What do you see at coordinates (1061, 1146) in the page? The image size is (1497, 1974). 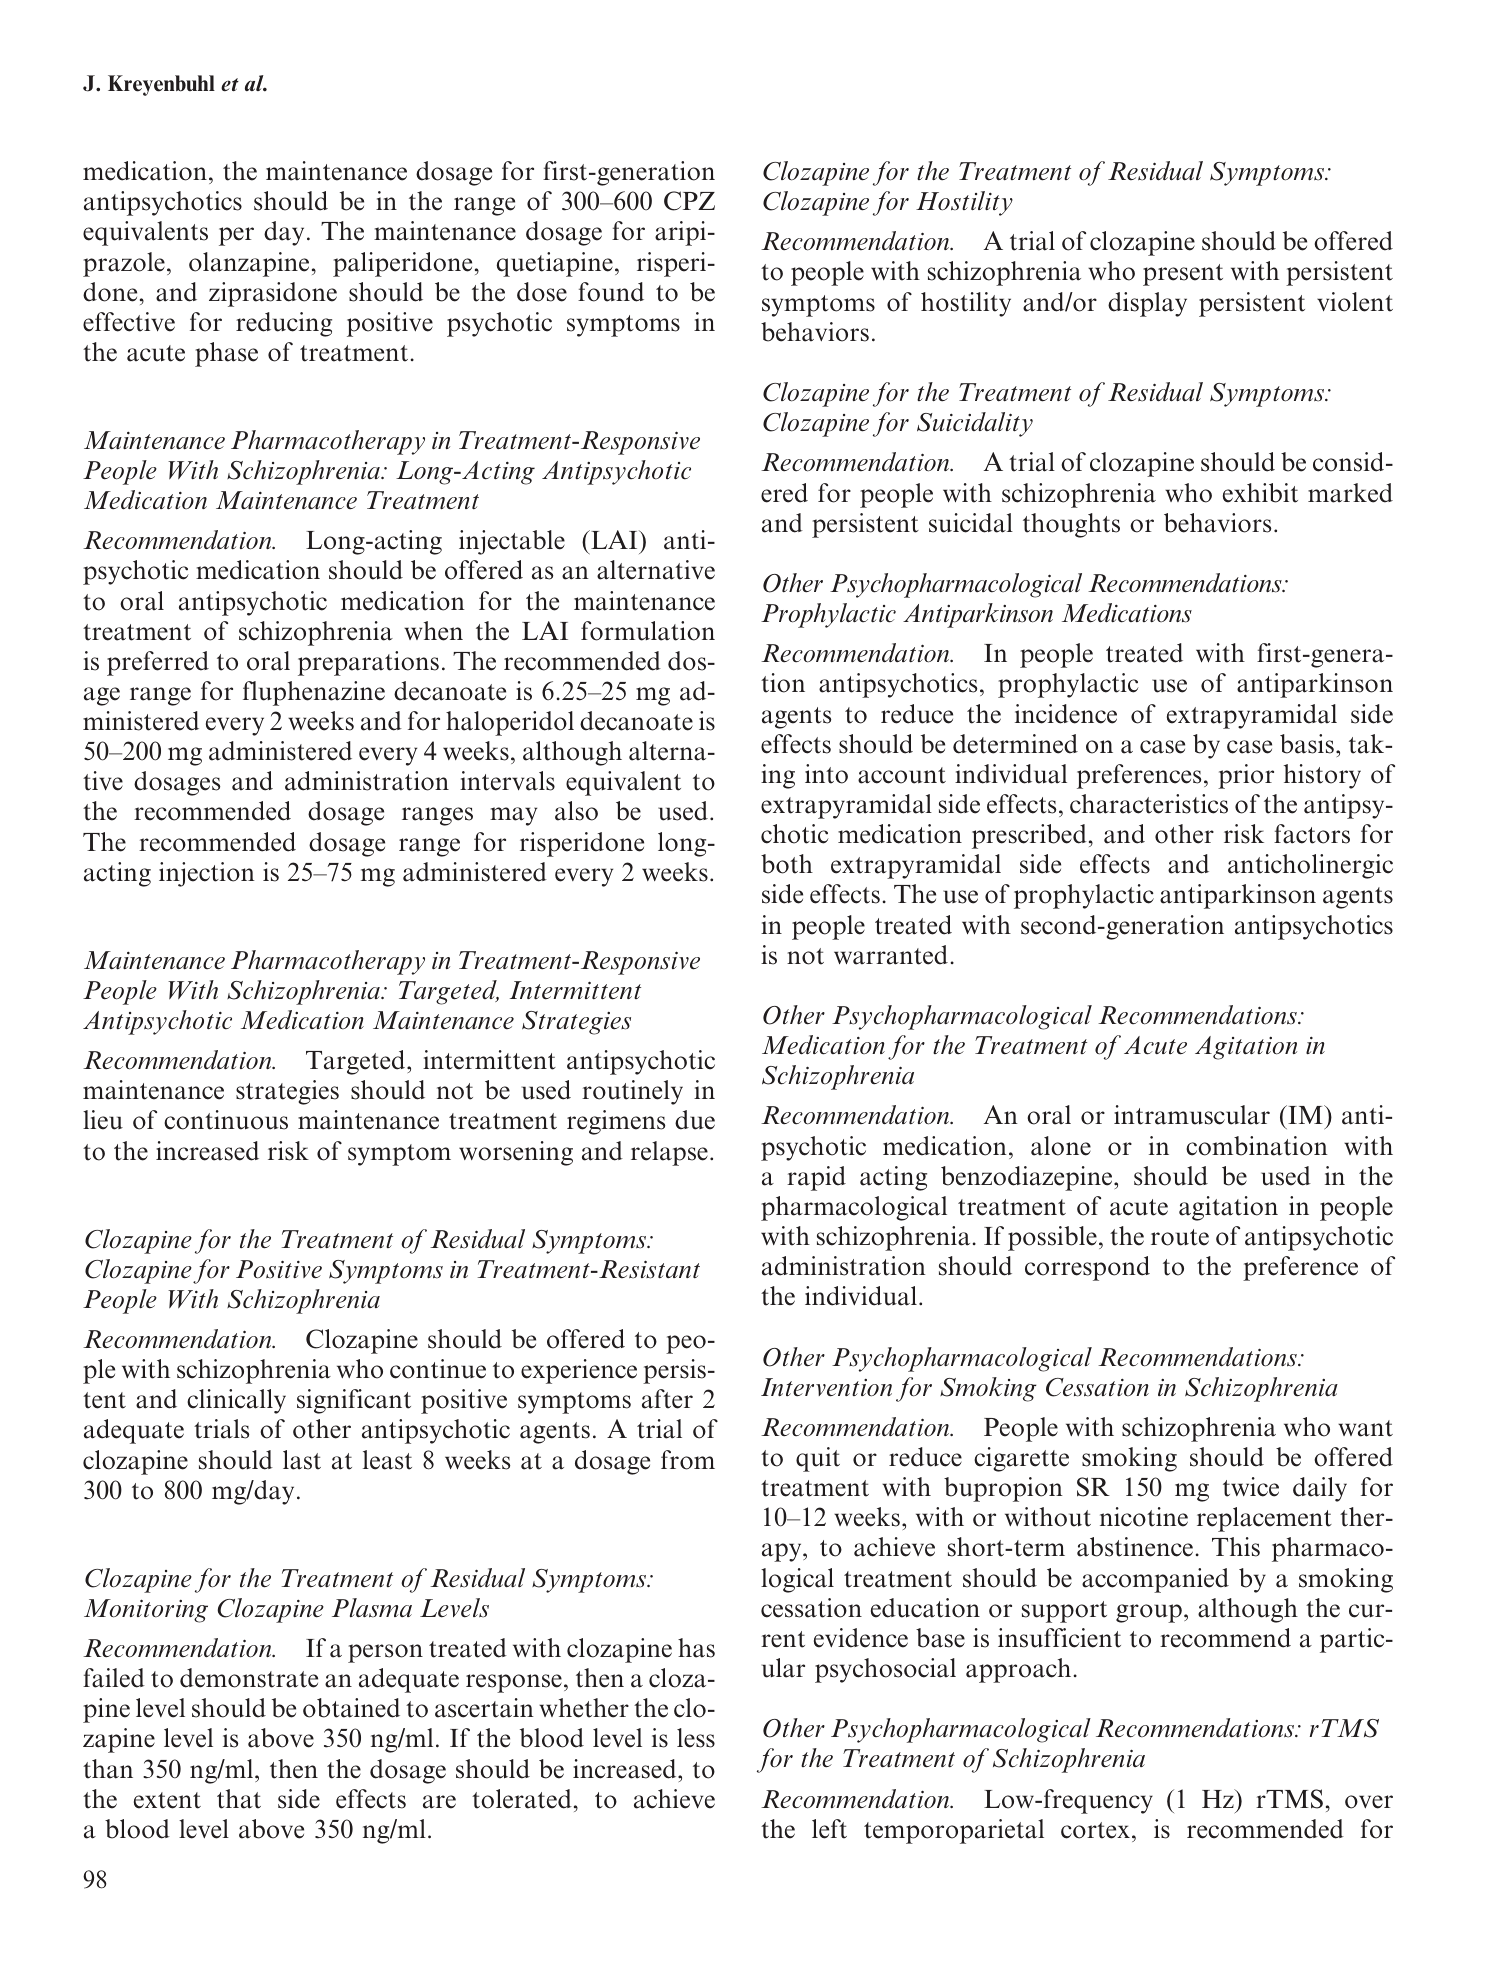 I see `alone` at bounding box center [1061, 1146].
